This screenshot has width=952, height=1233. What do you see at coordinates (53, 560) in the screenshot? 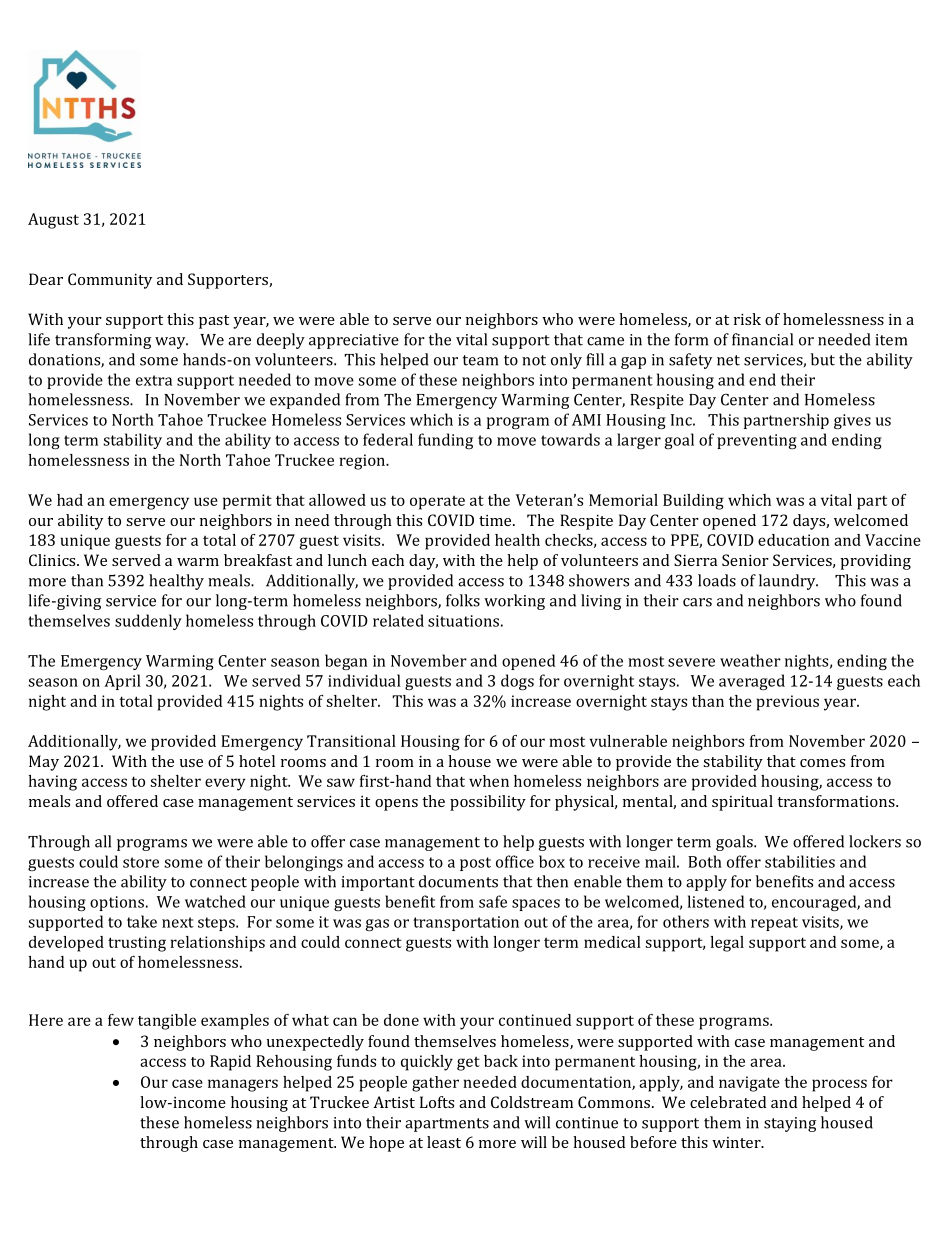
I see `Clinics` at bounding box center [53, 560].
